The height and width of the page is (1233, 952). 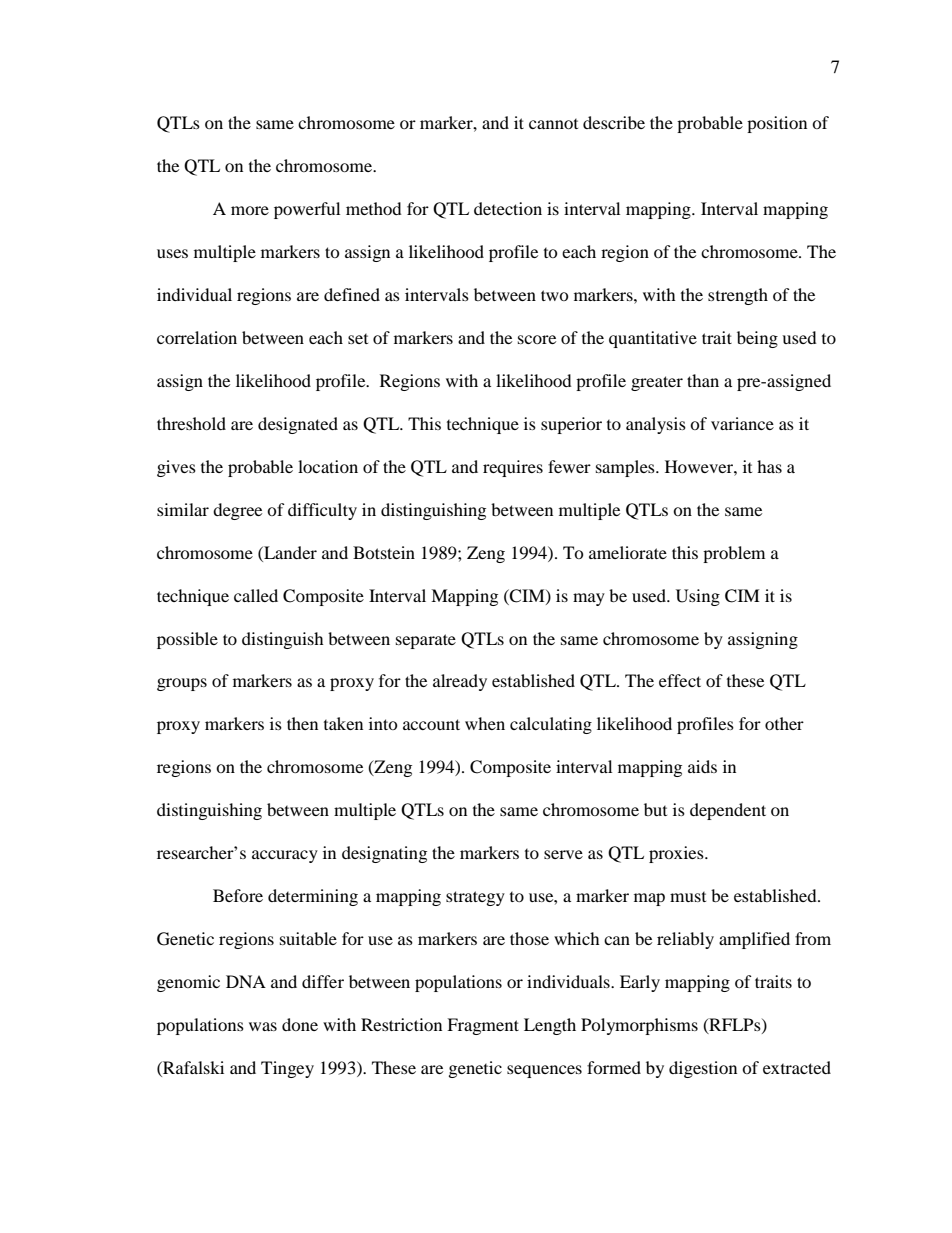 What do you see at coordinates (302, 723) in the page?
I see `then` at bounding box center [302, 723].
